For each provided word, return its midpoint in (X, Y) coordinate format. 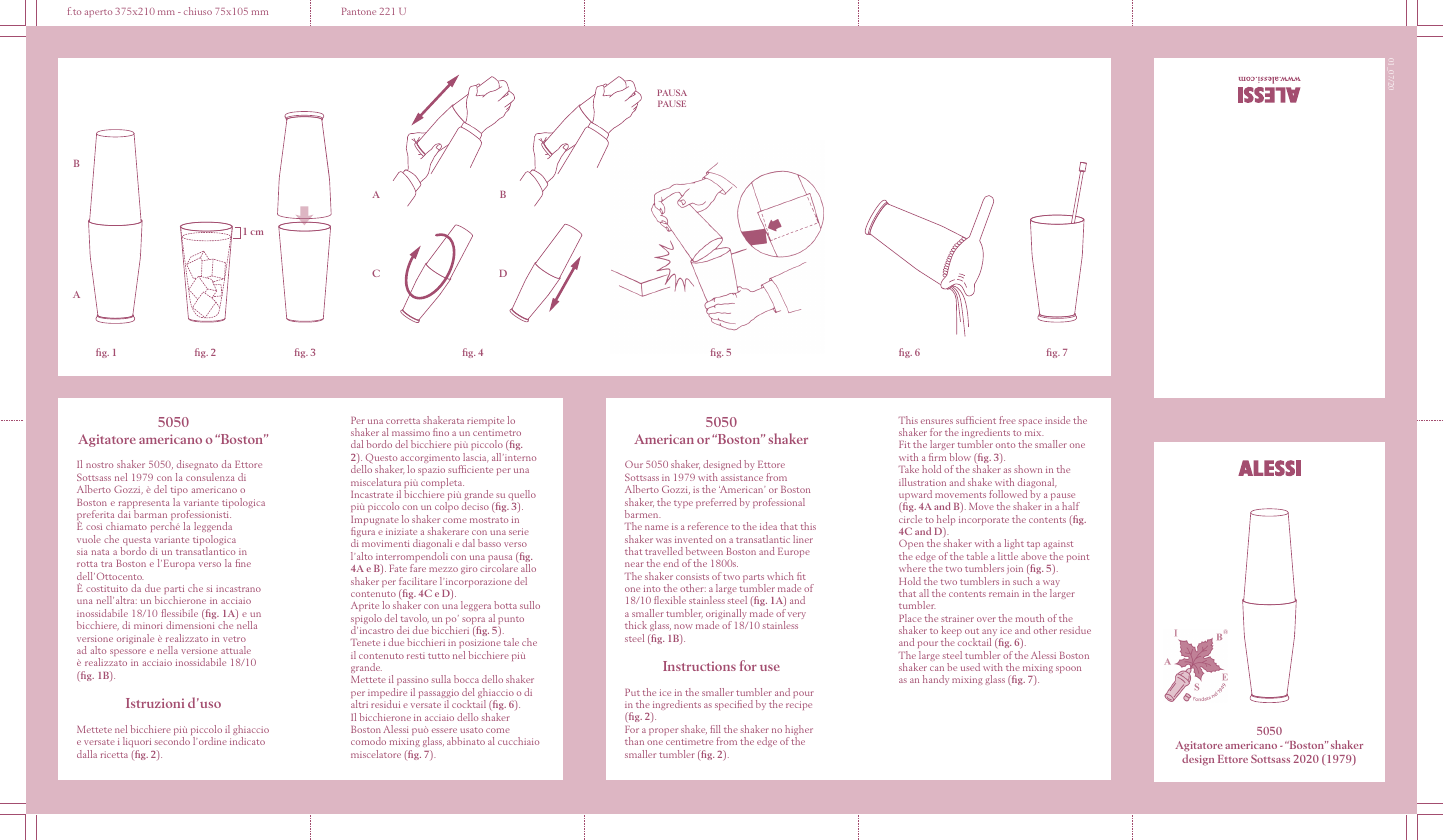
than (634, 741)
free (1007, 420)
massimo (411, 432)
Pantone (359, 11)
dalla (87, 754)
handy (936, 680)
